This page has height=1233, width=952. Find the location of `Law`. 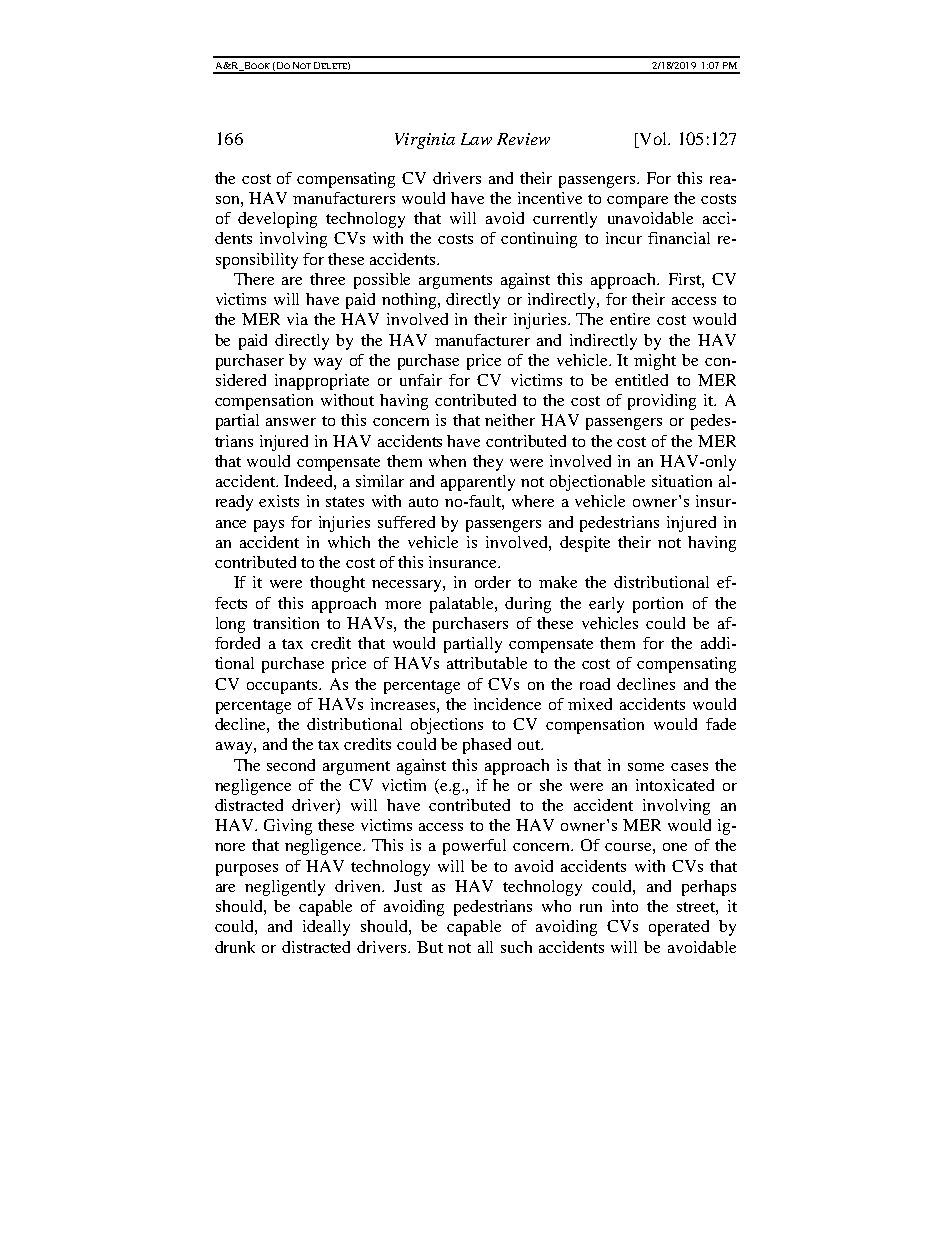

Law is located at coordinates (476, 139).
